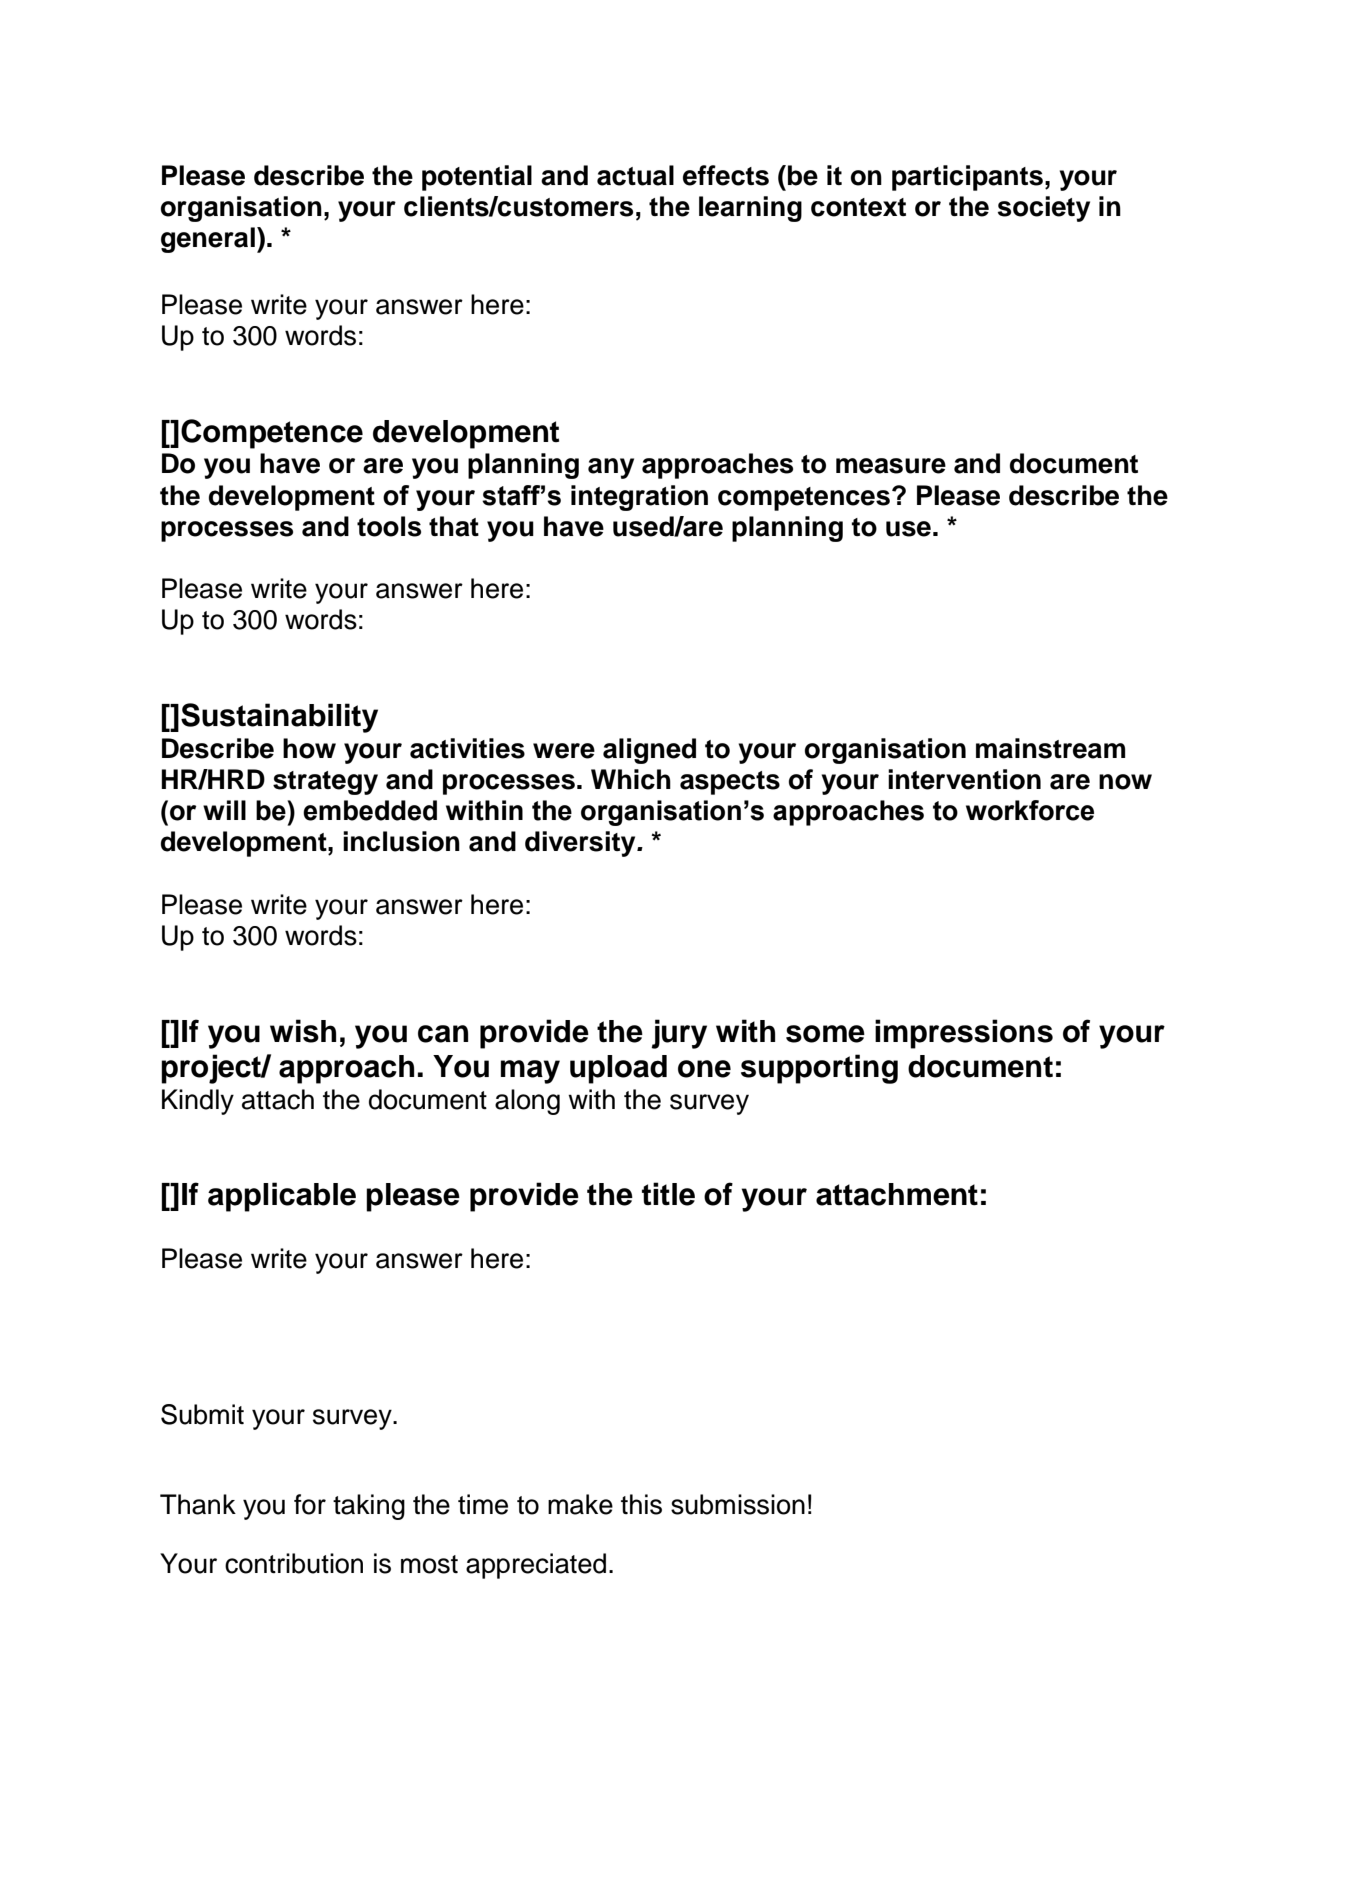 The height and width of the screenshot is (1902, 1345). Describe the element at coordinates (635, 175) in the screenshot. I see `actual` at that location.
